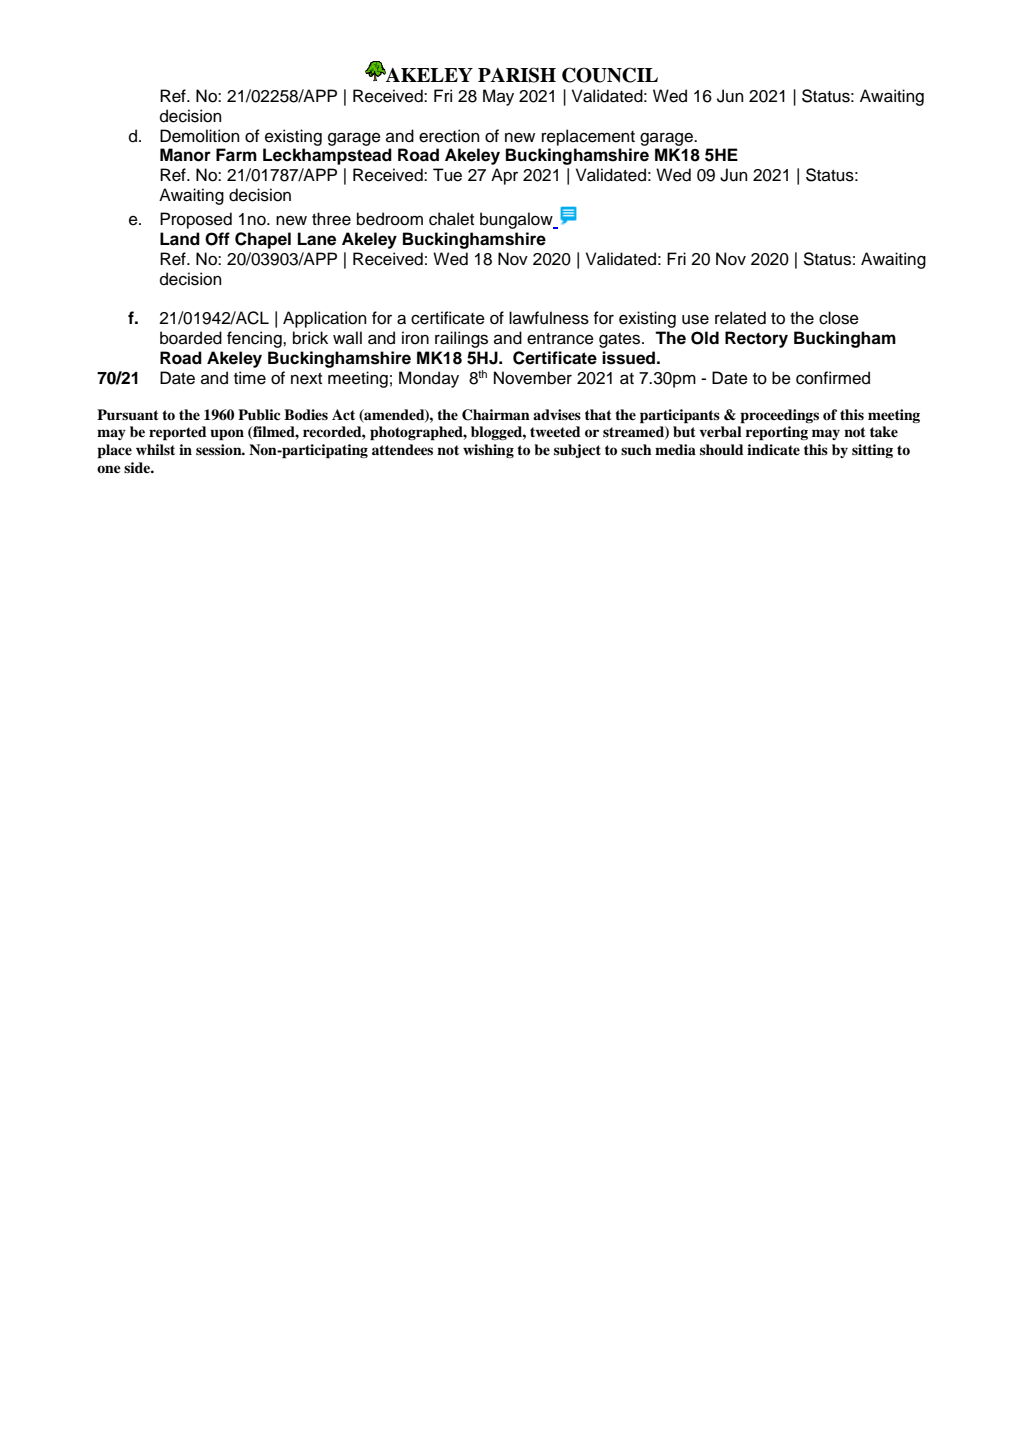 Image resolution: width=1024 pixels, height=1448 pixels. What do you see at coordinates (155, 449) in the document?
I see `whilst` at bounding box center [155, 449].
